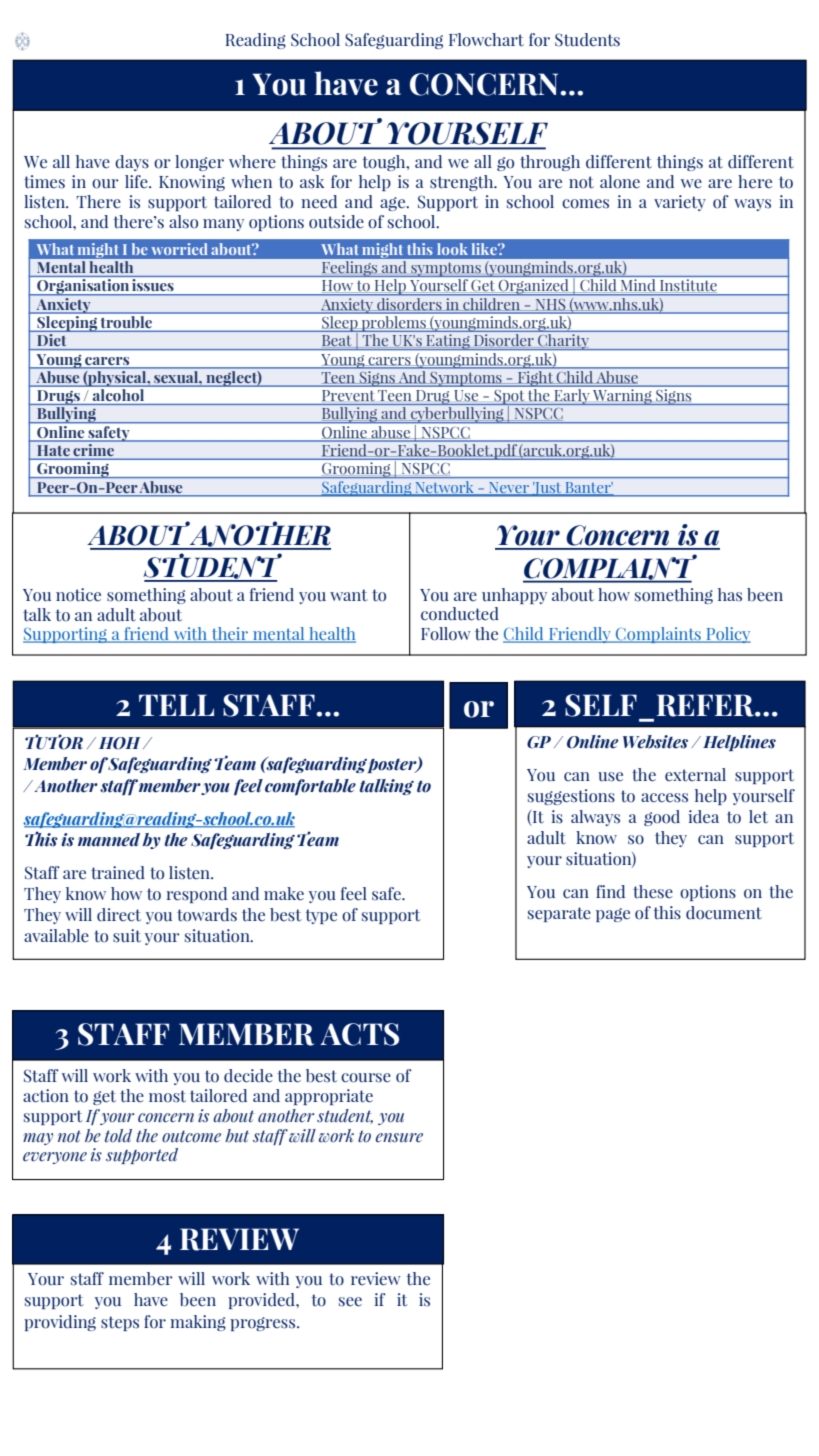 The height and width of the screenshot is (1456, 819). What do you see at coordinates (613, 915) in the screenshot?
I see `page` at bounding box center [613, 915].
